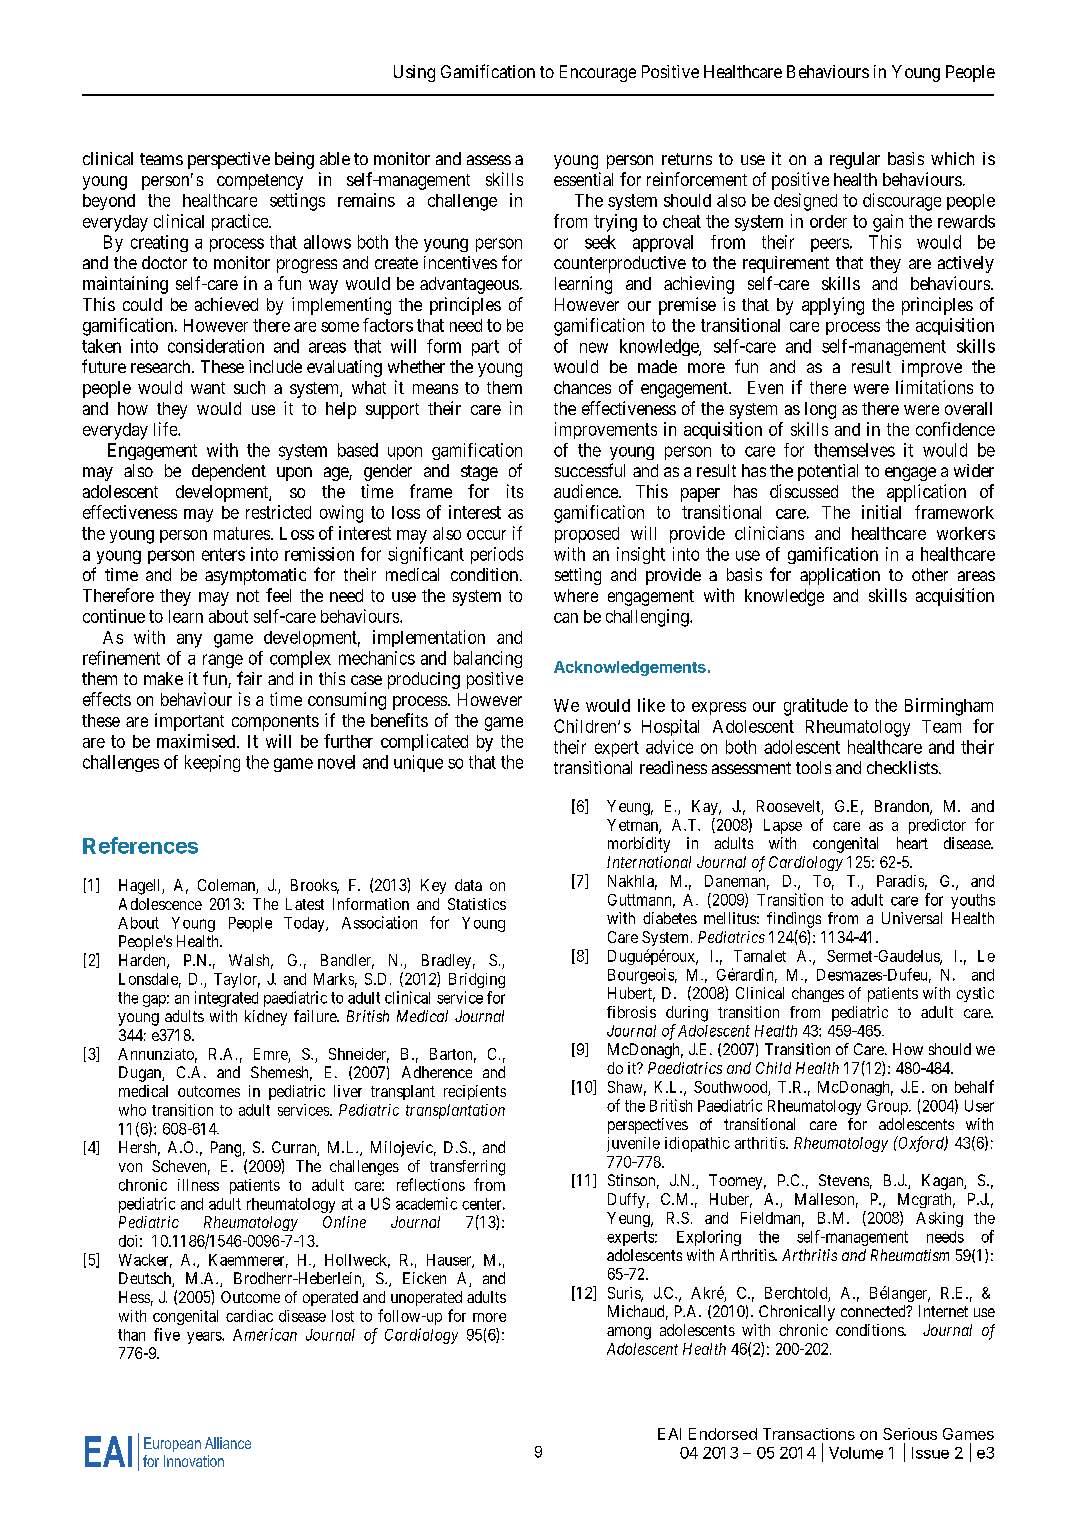 The image size is (1076, 1523). I want to click on Serious, so click(910, 1434).
